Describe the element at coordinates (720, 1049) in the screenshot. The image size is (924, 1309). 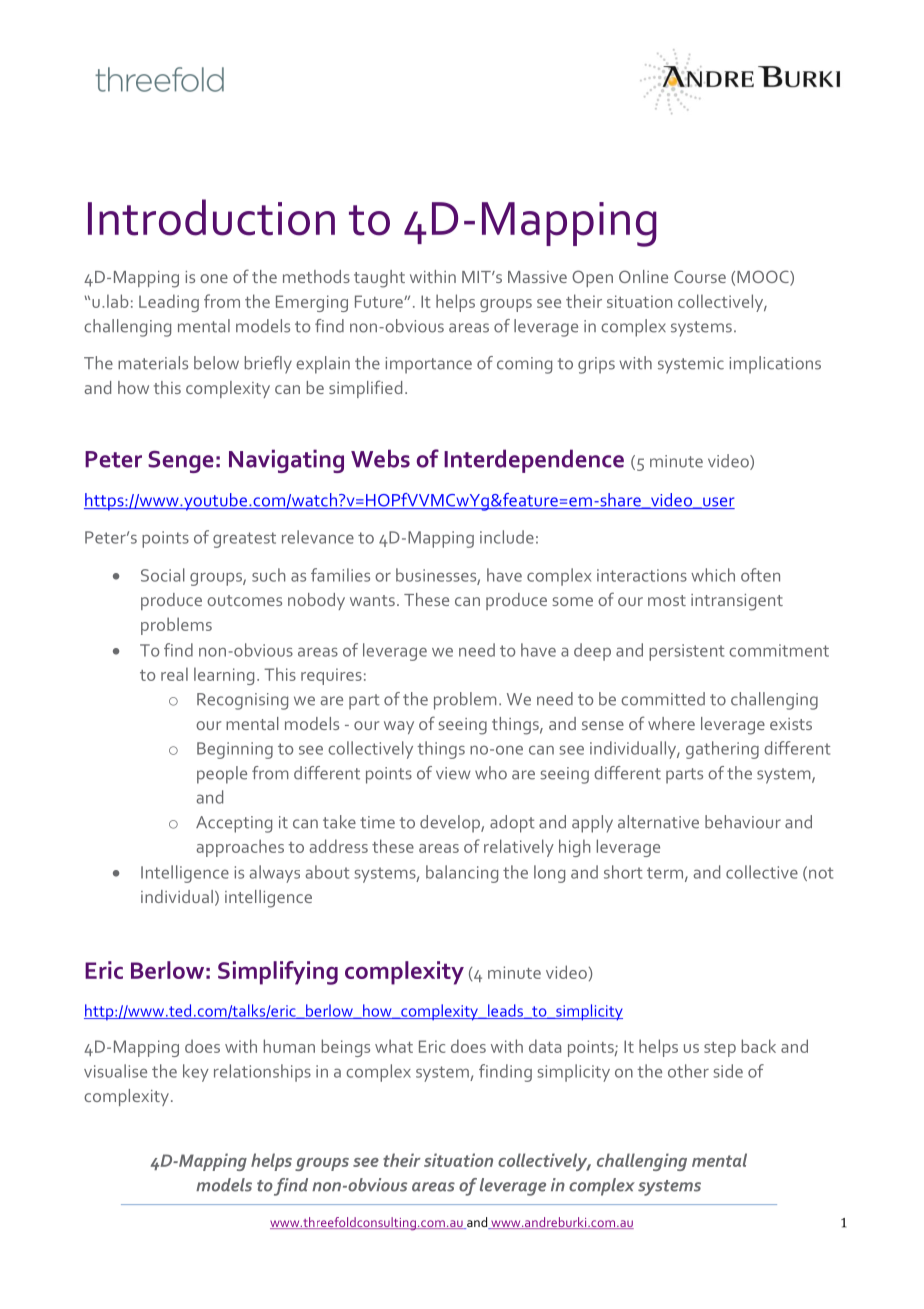
I see `step` at that location.
